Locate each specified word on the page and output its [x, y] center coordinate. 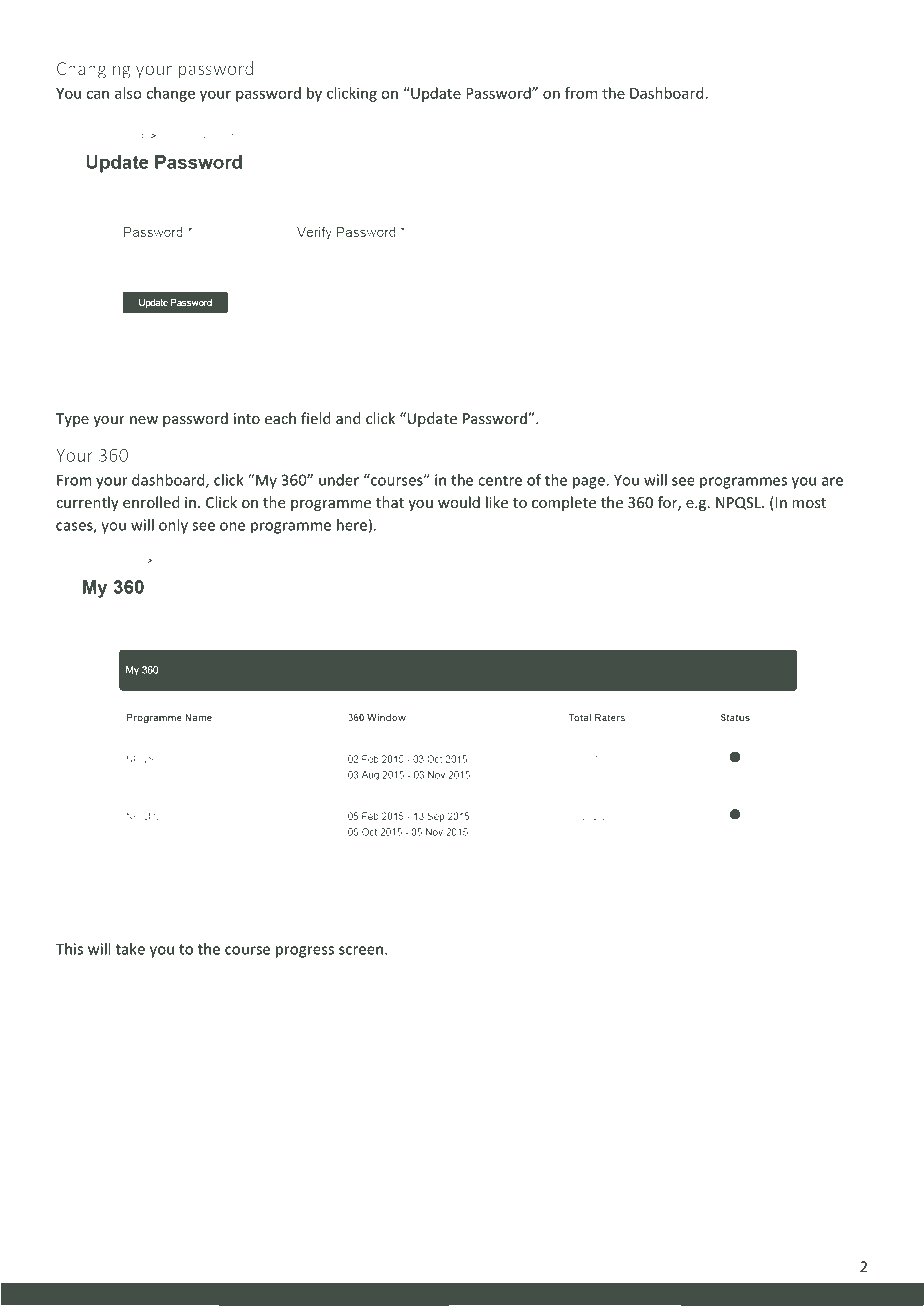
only [173, 526]
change [170, 94]
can [97, 94]
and [348, 418]
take [130, 949]
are [832, 481]
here [352, 525]
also [128, 93]
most [809, 503]
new [144, 420]
